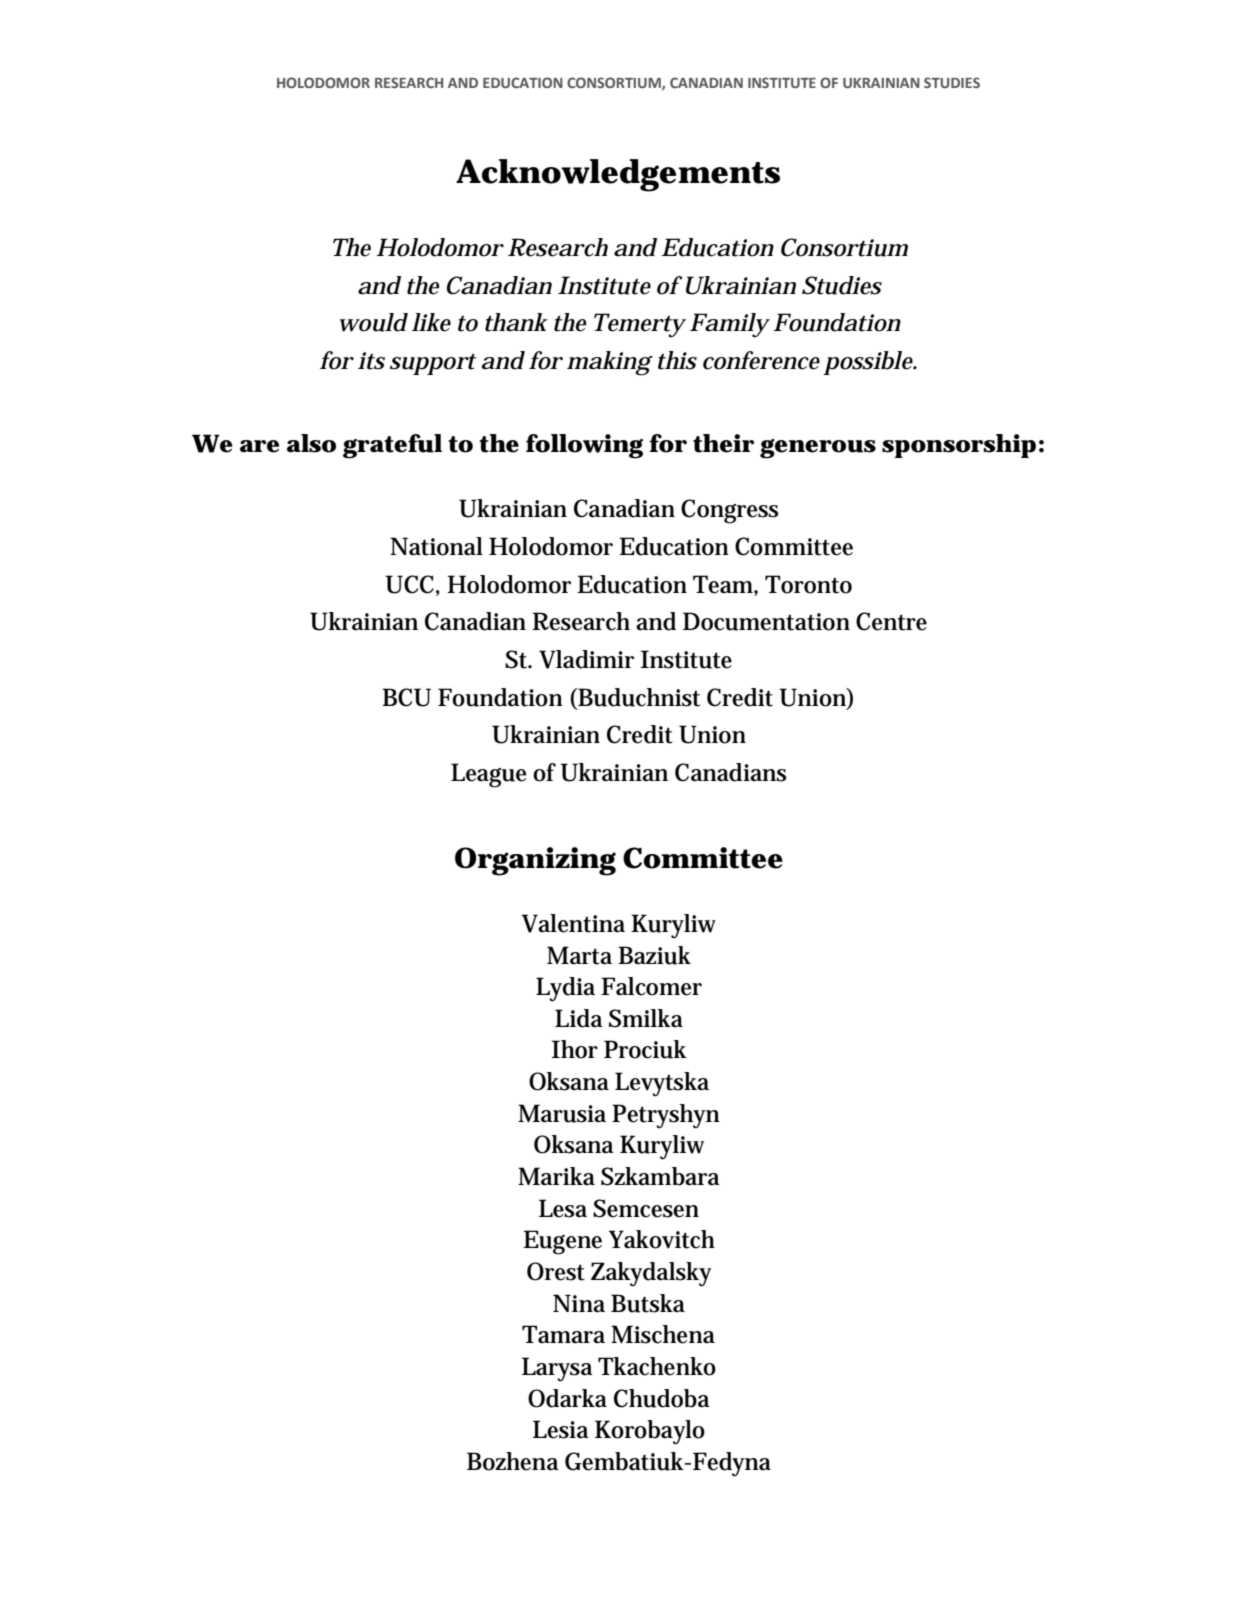  Describe the element at coordinates (562, 1242) in the screenshot. I see `Eugene` at that location.
